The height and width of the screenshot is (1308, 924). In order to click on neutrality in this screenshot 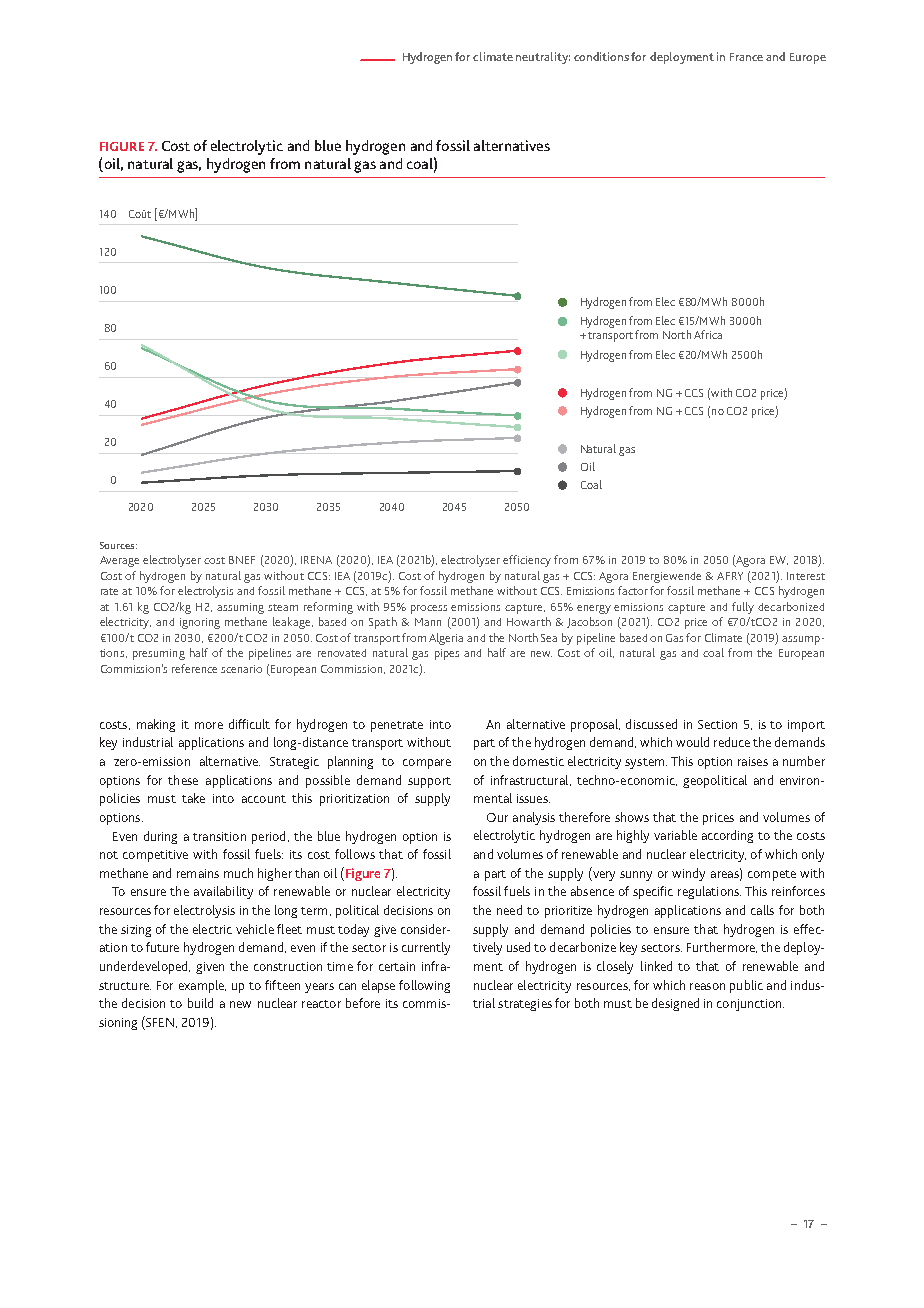, I will do `click(543, 58)`.
